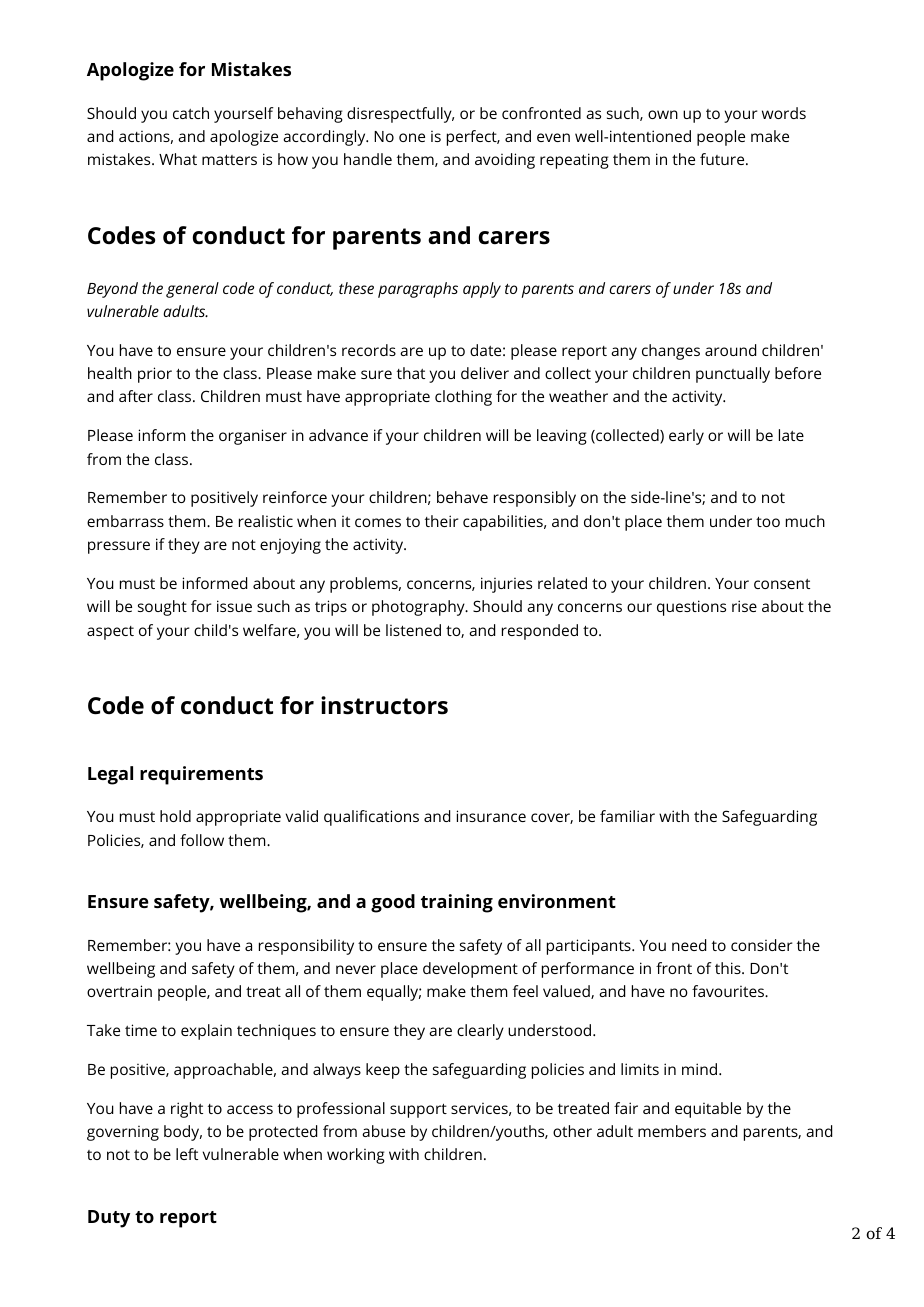 The width and height of the screenshot is (924, 1307). Describe the element at coordinates (723, 159) in the screenshot. I see `future` at that location.
